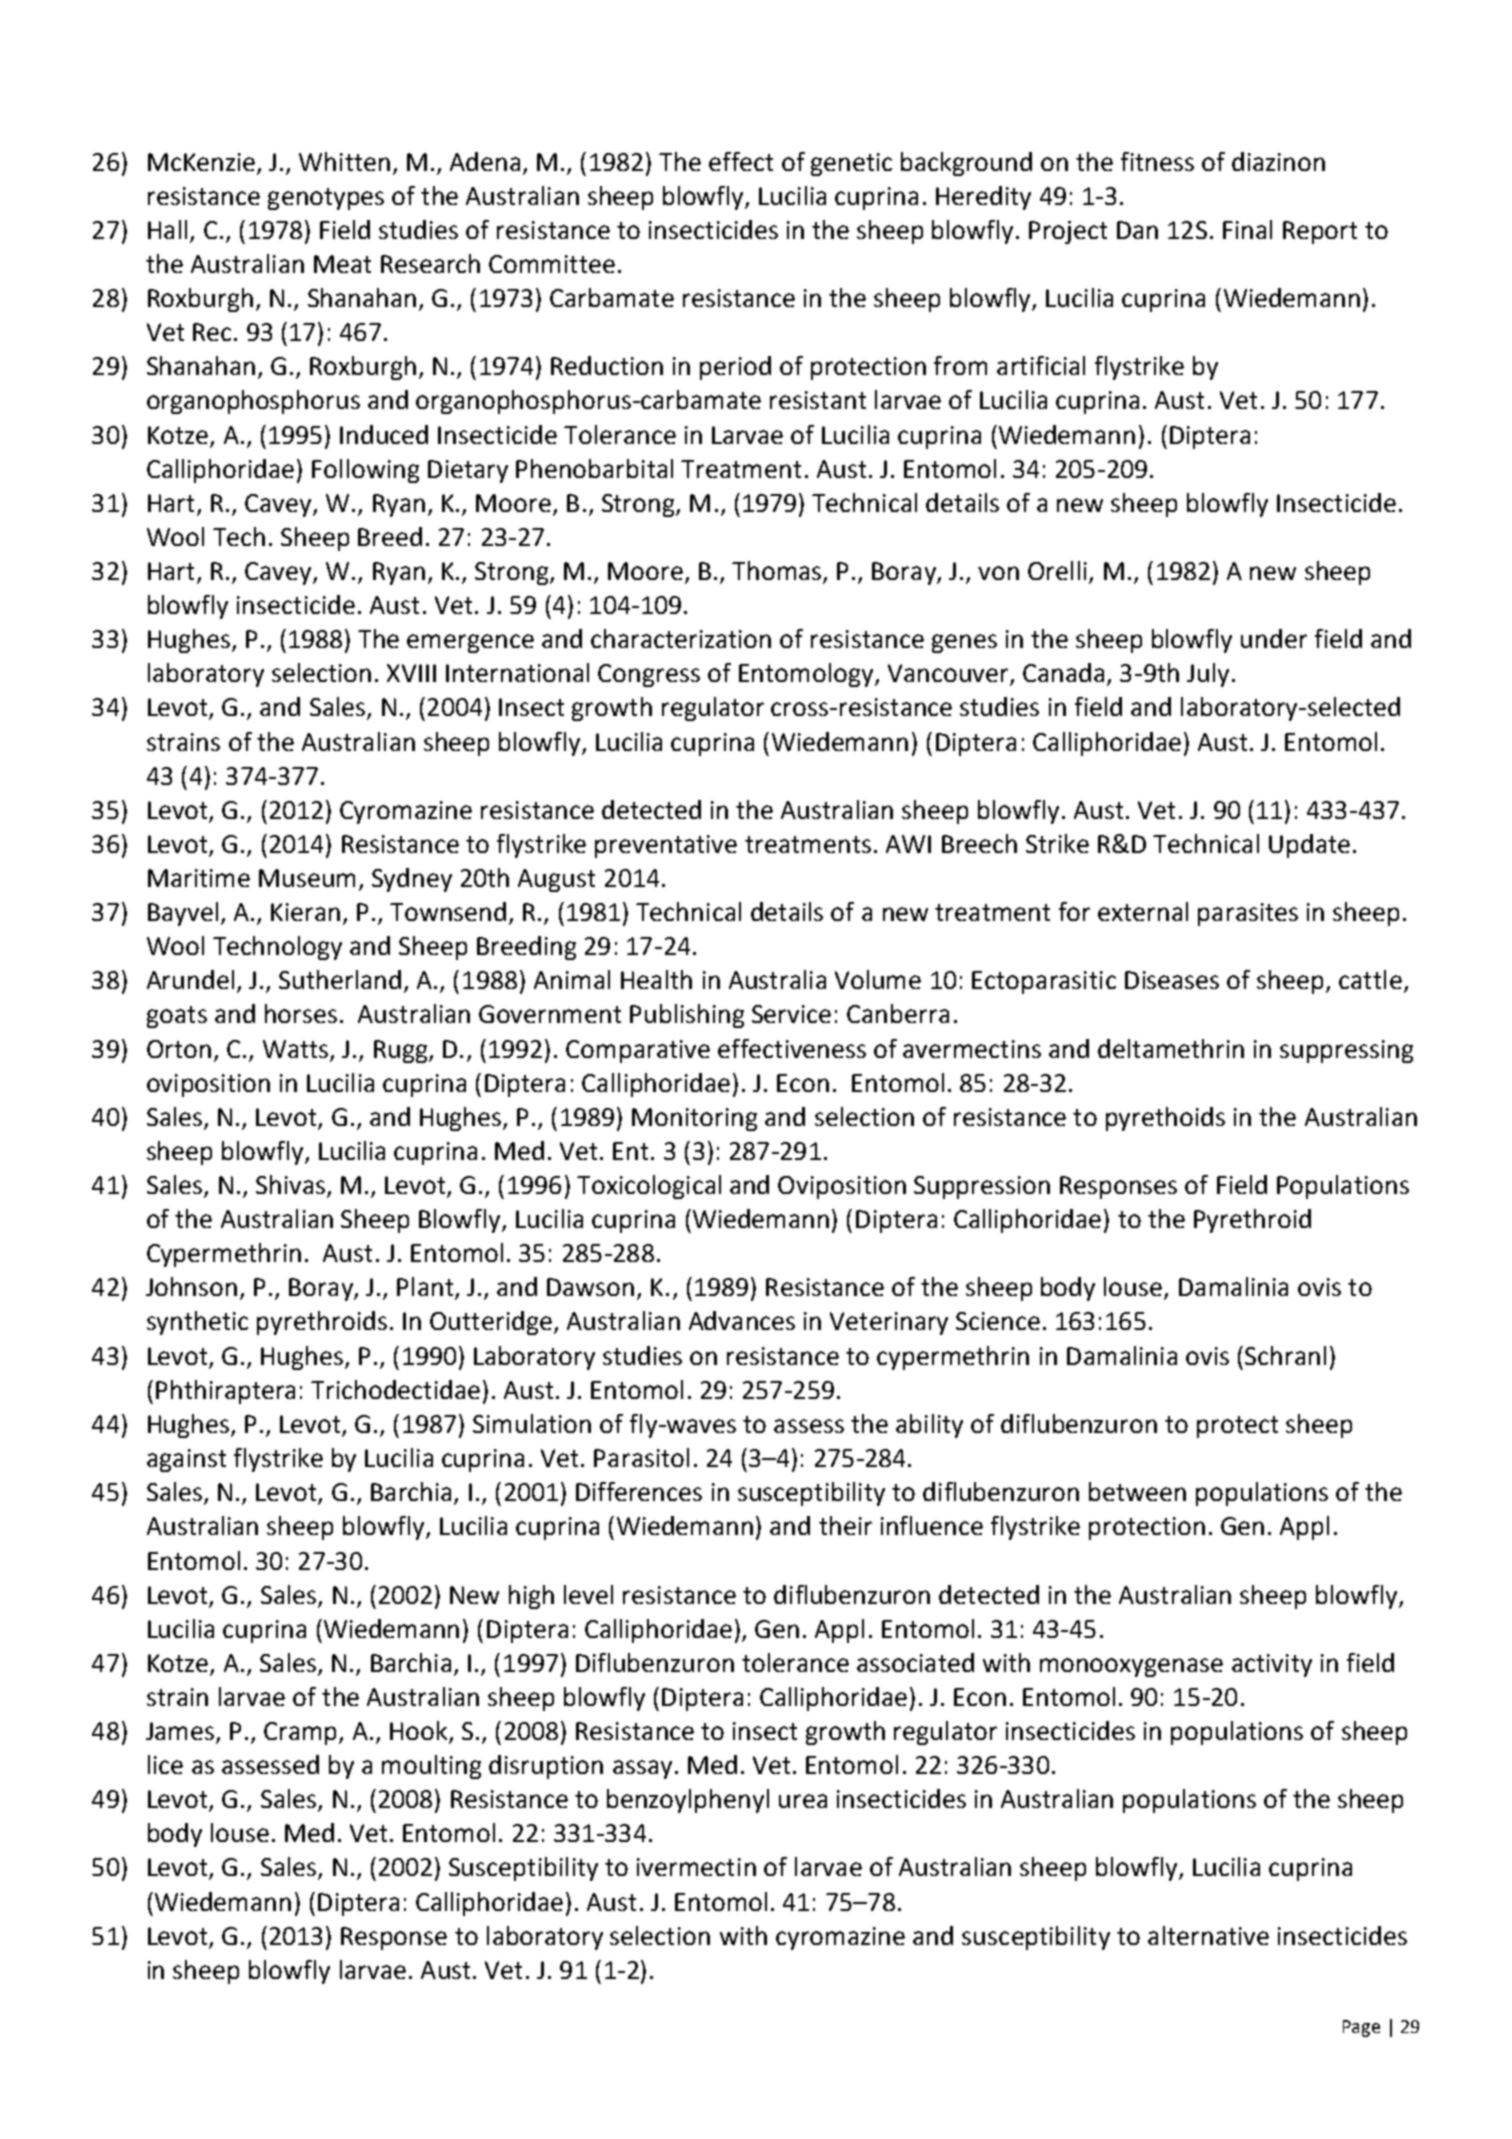 This document has width=1512, height=2139. I want to click on ivermectin, so click(696, 1867).
